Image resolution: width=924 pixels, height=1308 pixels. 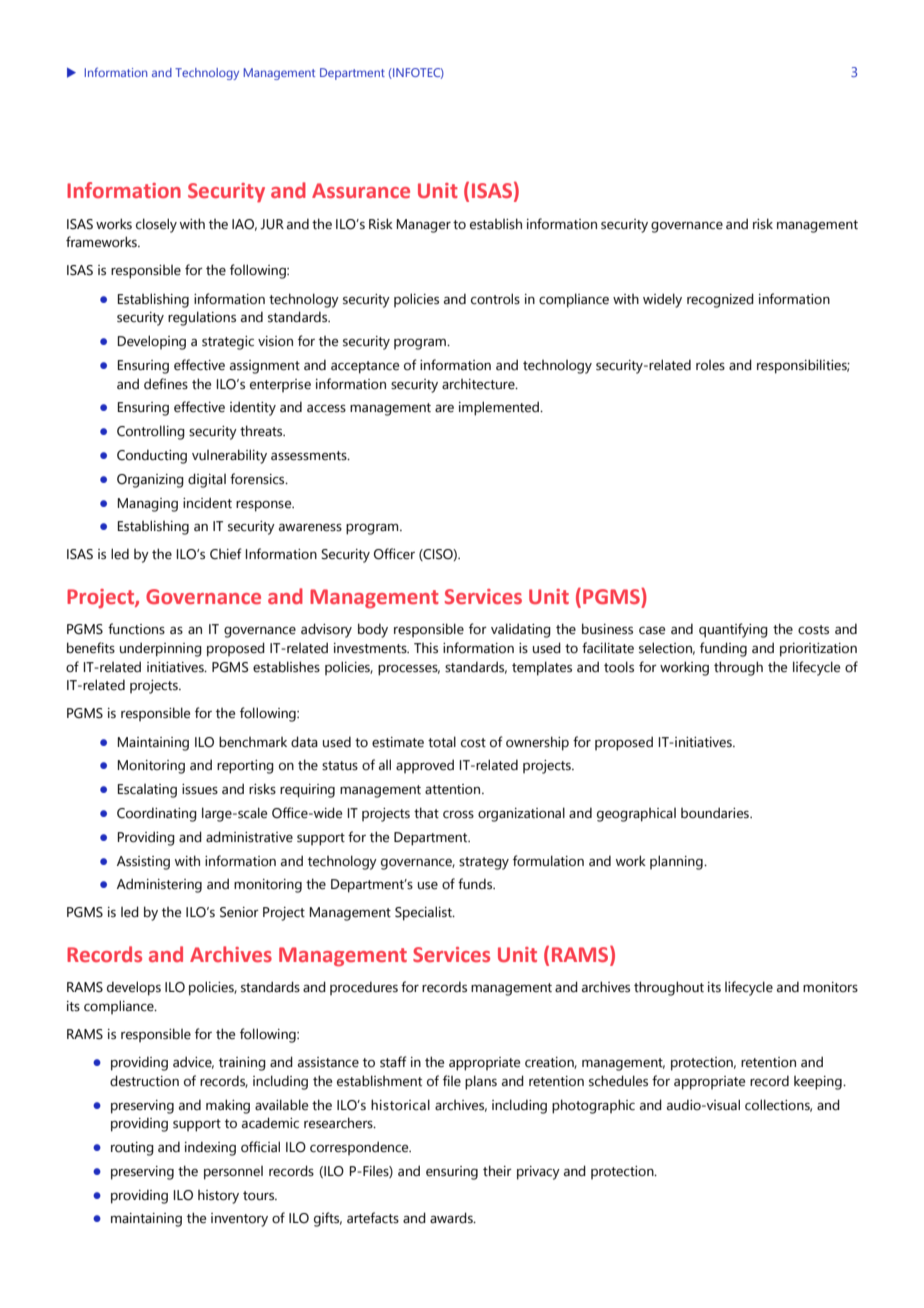 I want to click on recognized, so click(x=720, y=300).
